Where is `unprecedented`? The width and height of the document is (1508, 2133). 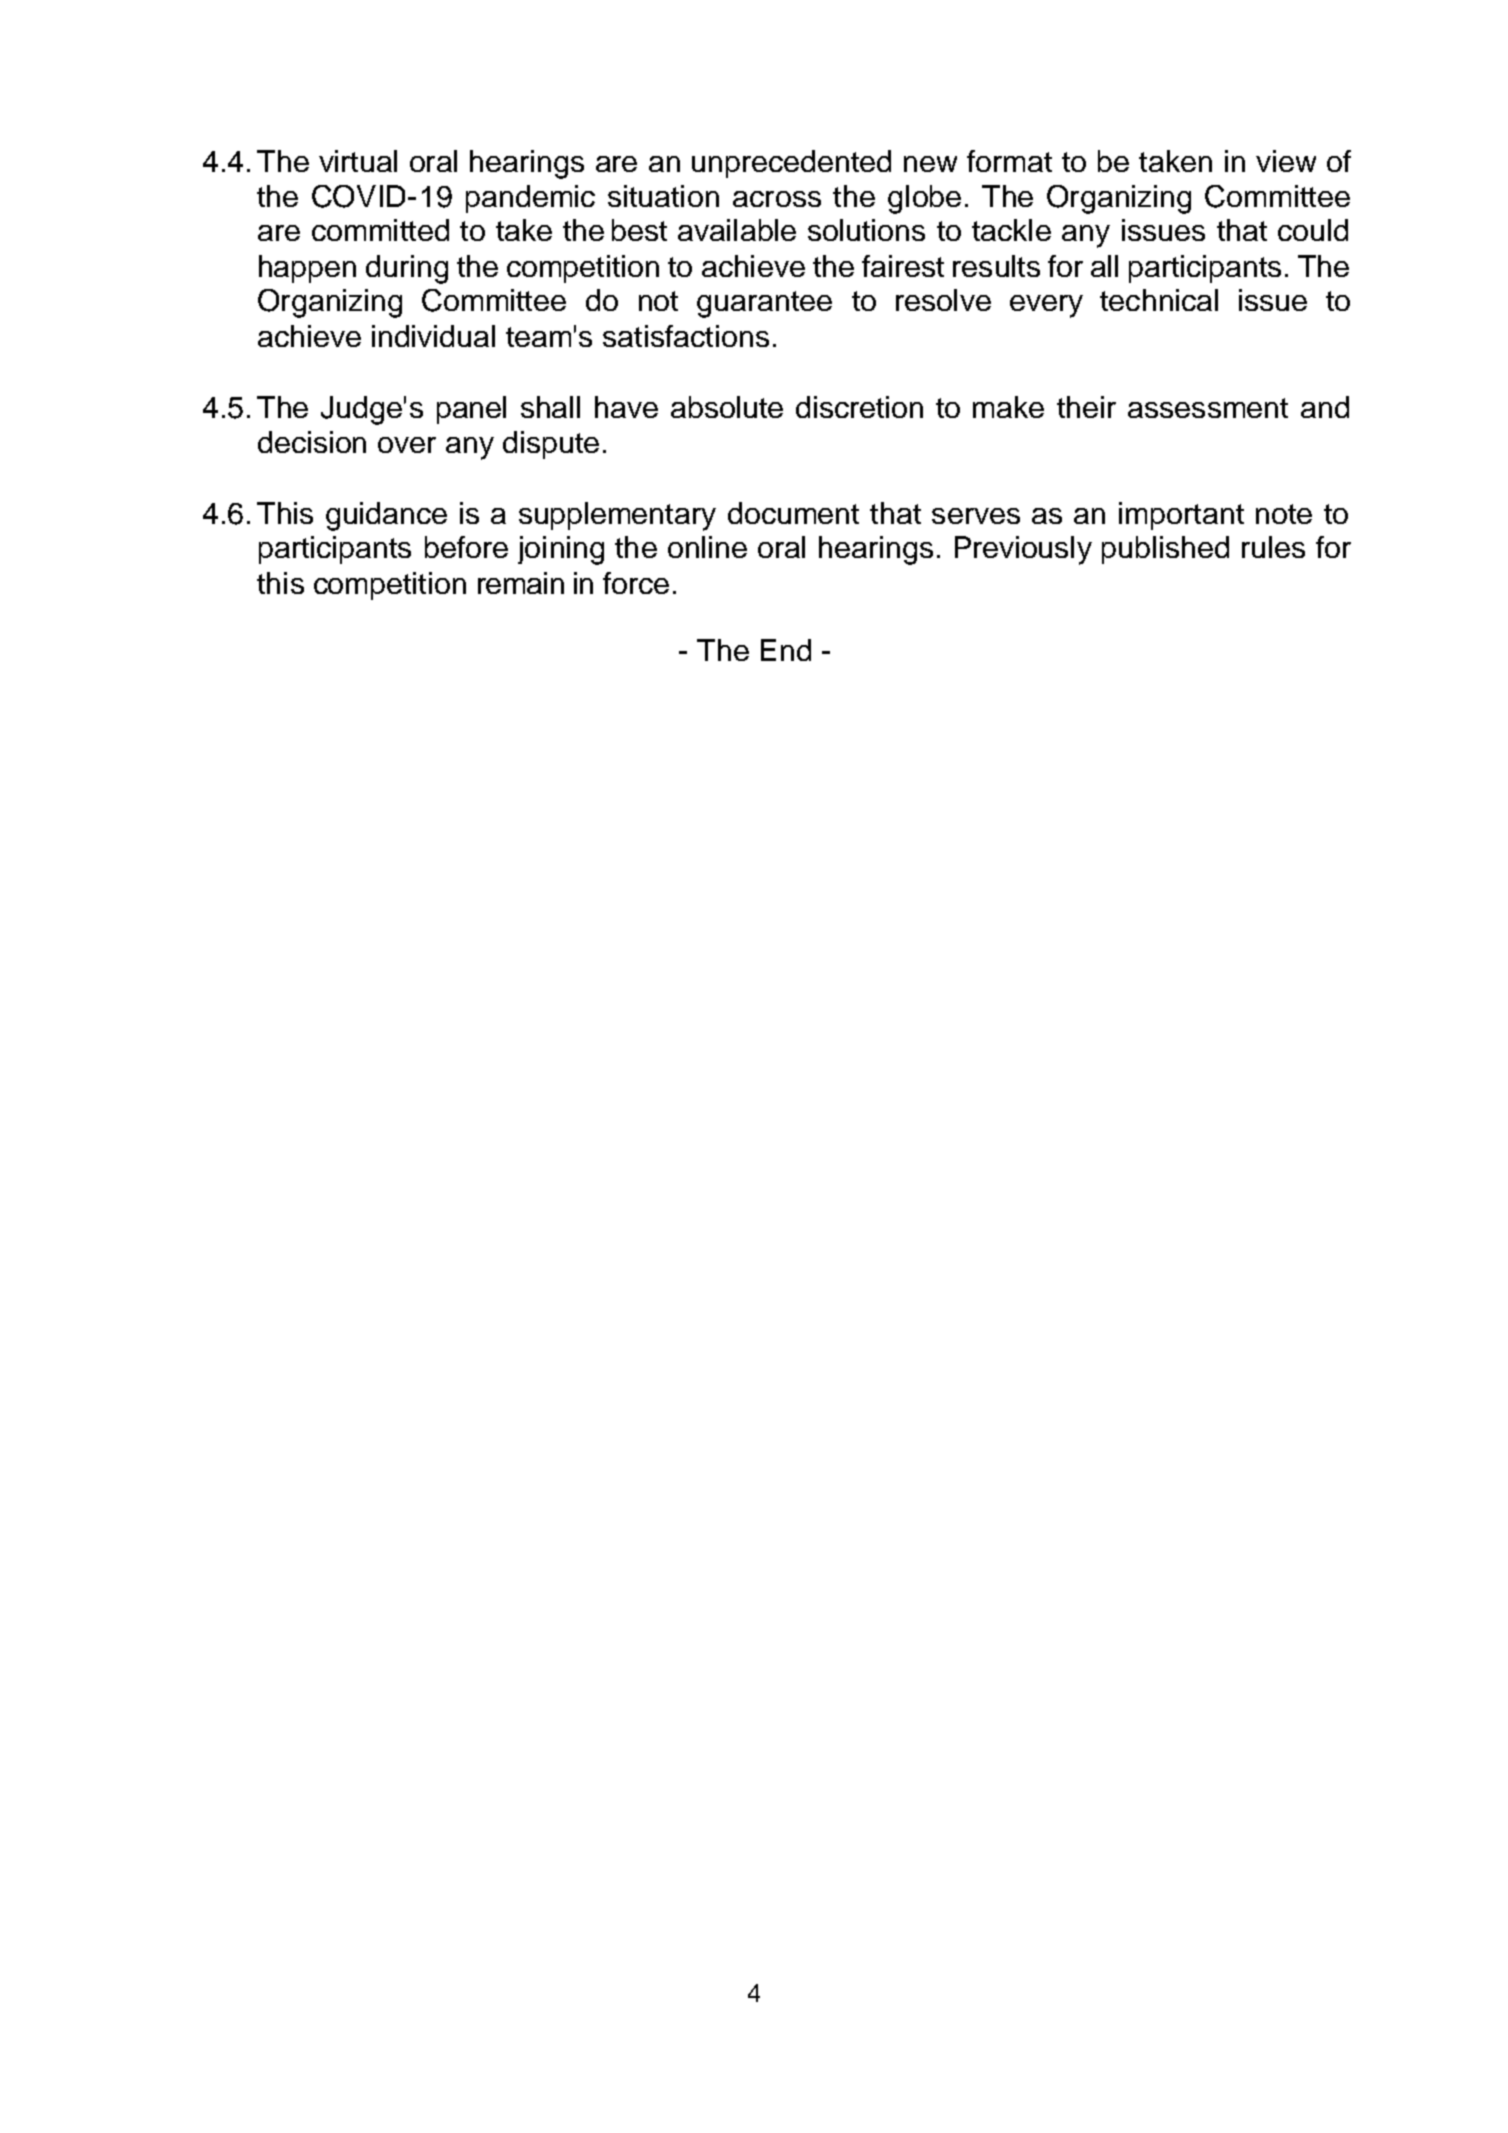
unprecedented is located at coordinates (791, 164).
